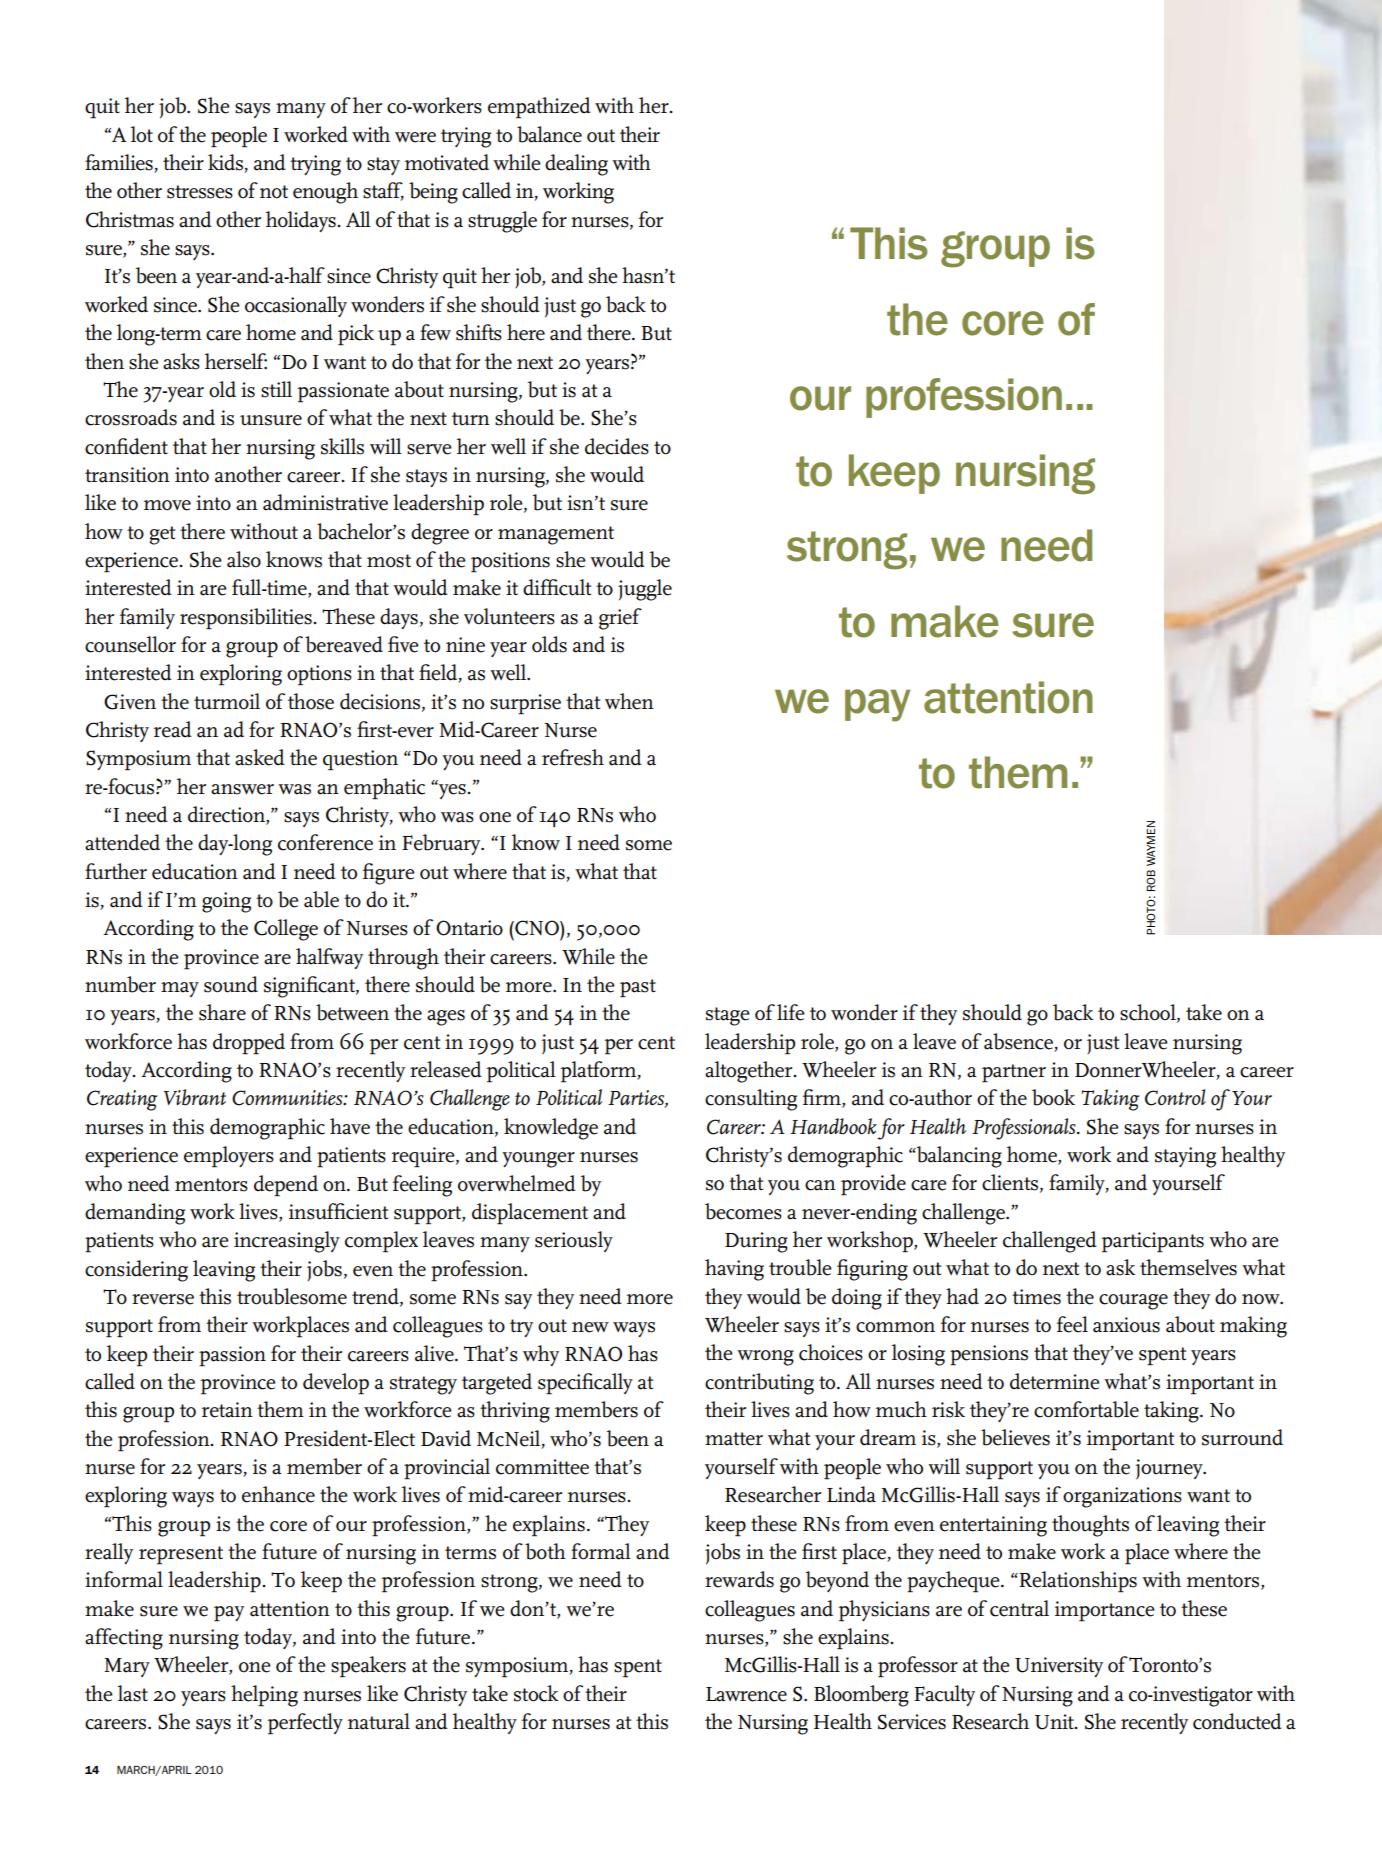  What do you see at coordinates (229, 1157) in the screenshot?
I see `employers` at bounding box center [229, 1157].
